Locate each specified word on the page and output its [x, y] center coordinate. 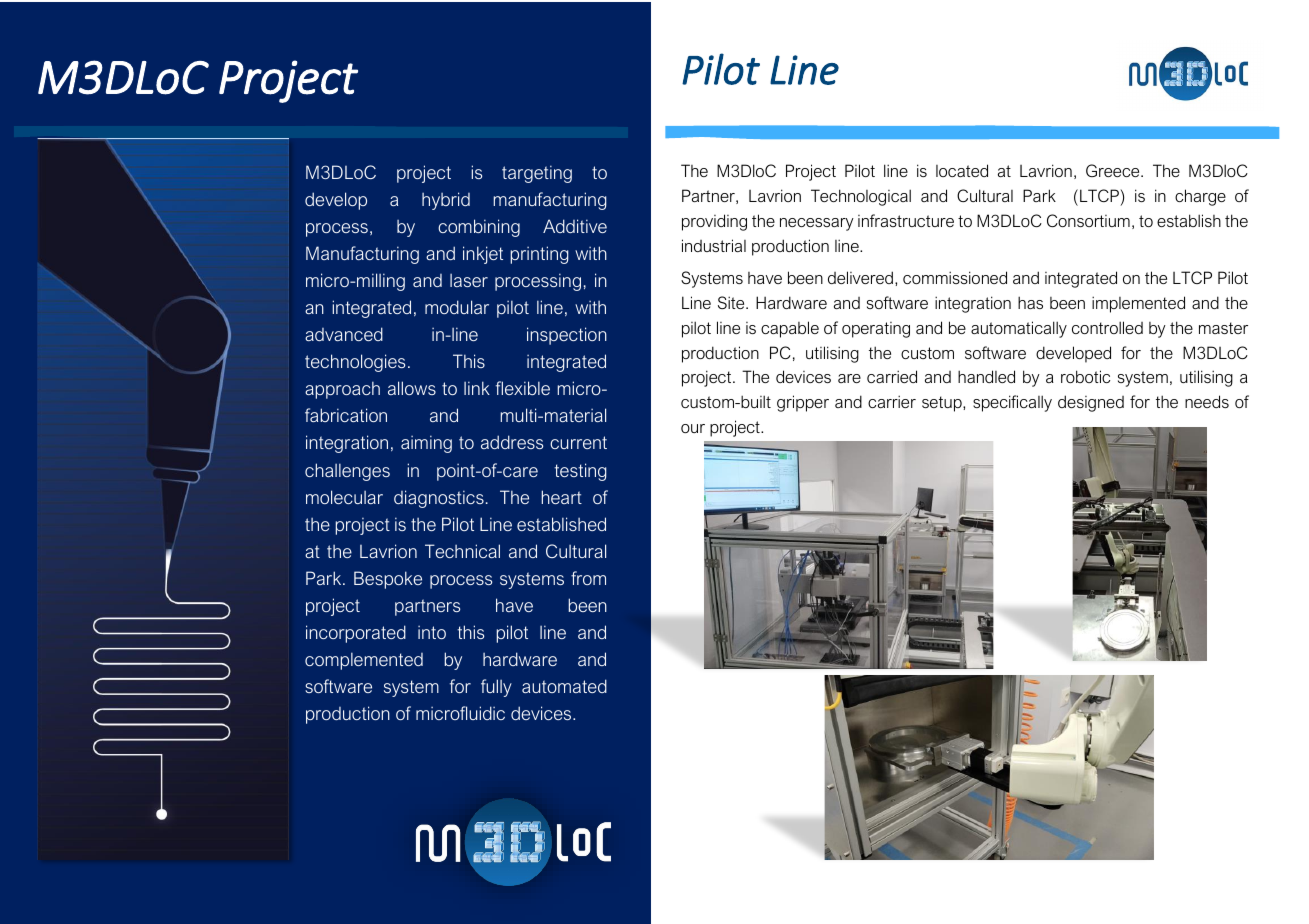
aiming [426, 444]
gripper [803, 403]
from [588, 578]
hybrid [446, 201]
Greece [1114, 170]
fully [496, 688]
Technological [861, 197]
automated [564, 686]
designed [1091, 403]
